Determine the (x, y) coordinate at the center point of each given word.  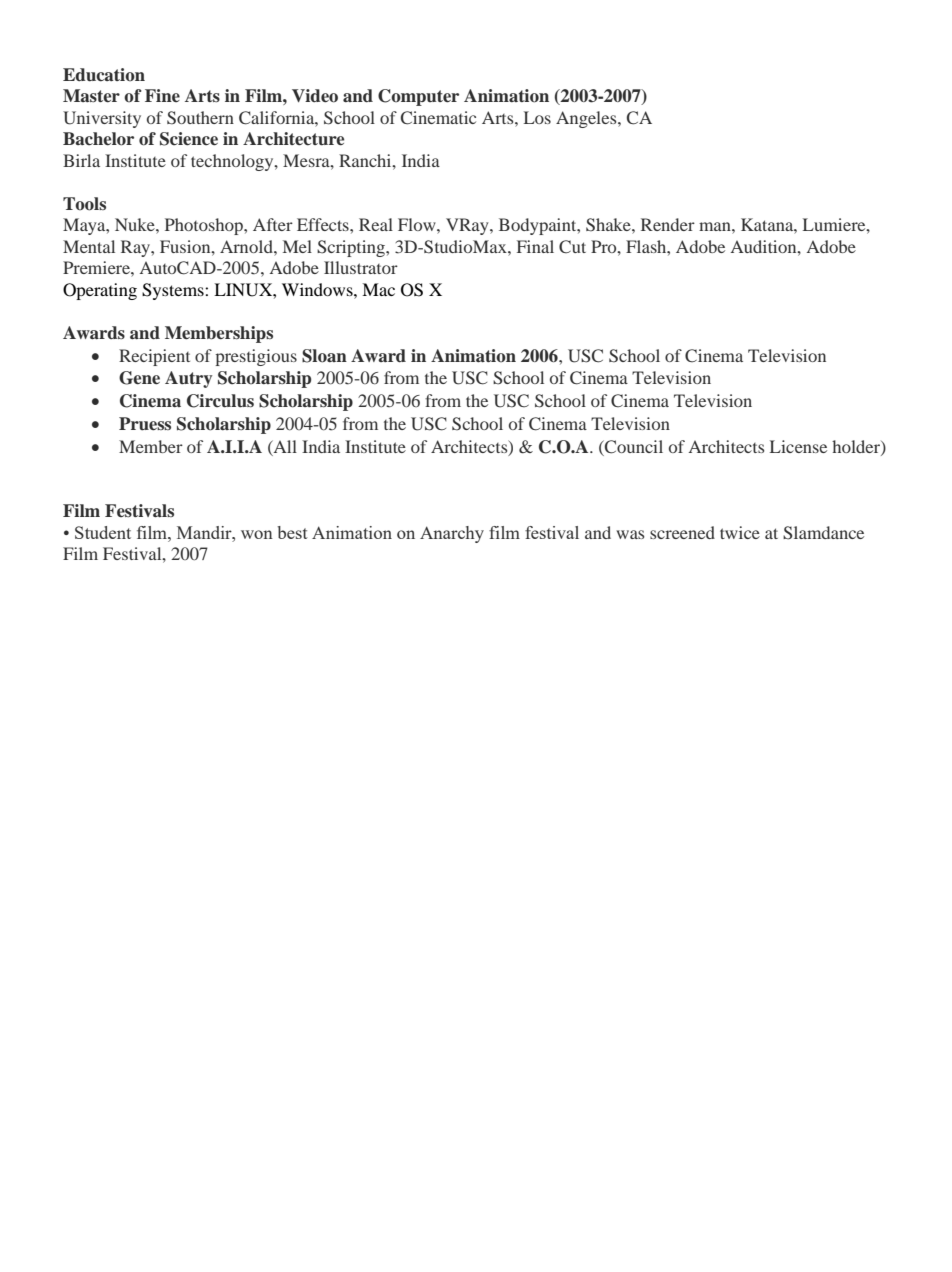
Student (103, 532)
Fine (162, 95)
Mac (378, 289)
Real (376, 224)
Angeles (587, 119)
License (798, 446)
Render (668, 224)
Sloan (324, 356)
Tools (84, 204)
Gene (139, 378)
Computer (418, 97)
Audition (765, 246)
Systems (174, 291)
